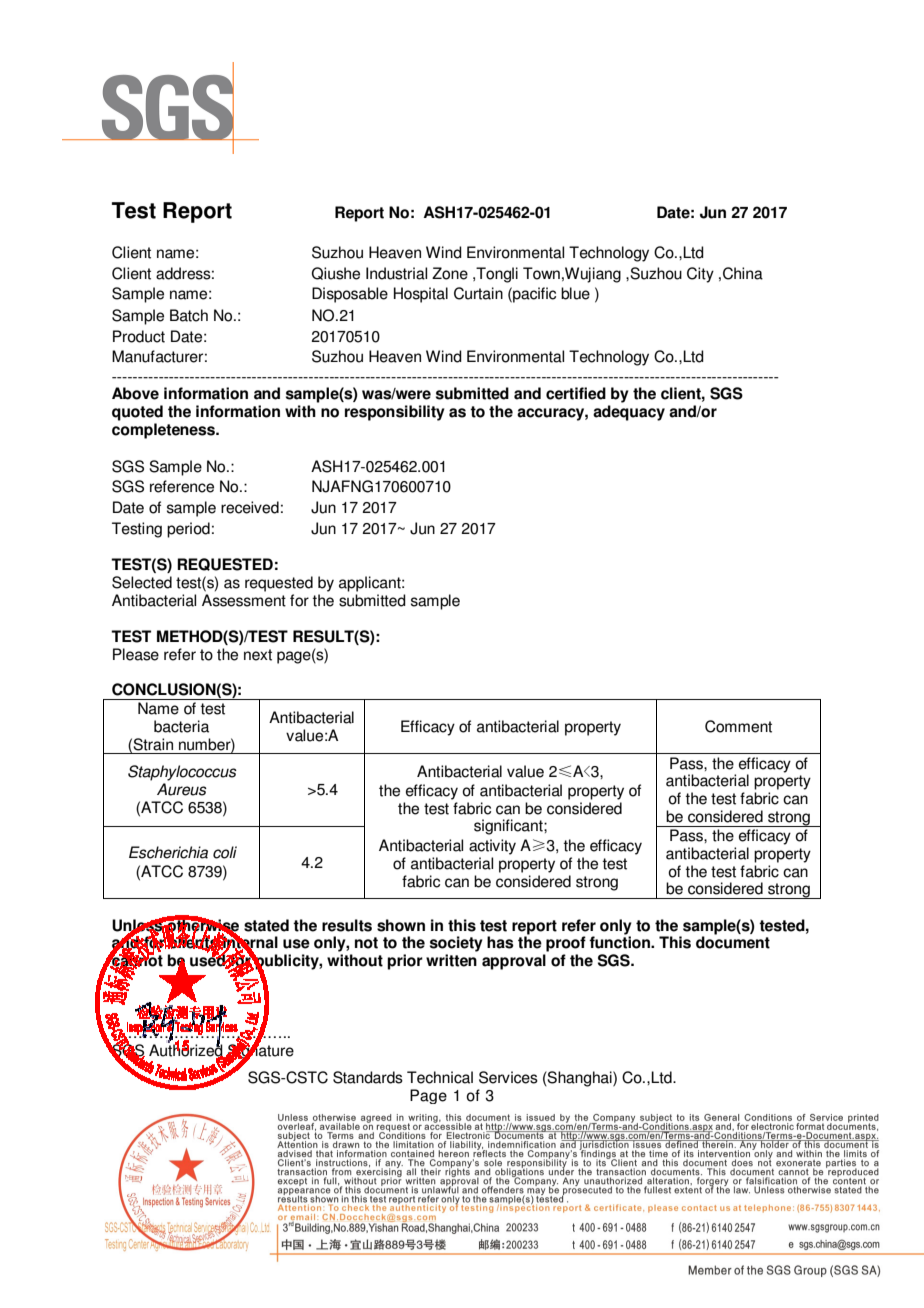  Describe the element at coordinates (743, 273) in the image. I see `China` at that location.
